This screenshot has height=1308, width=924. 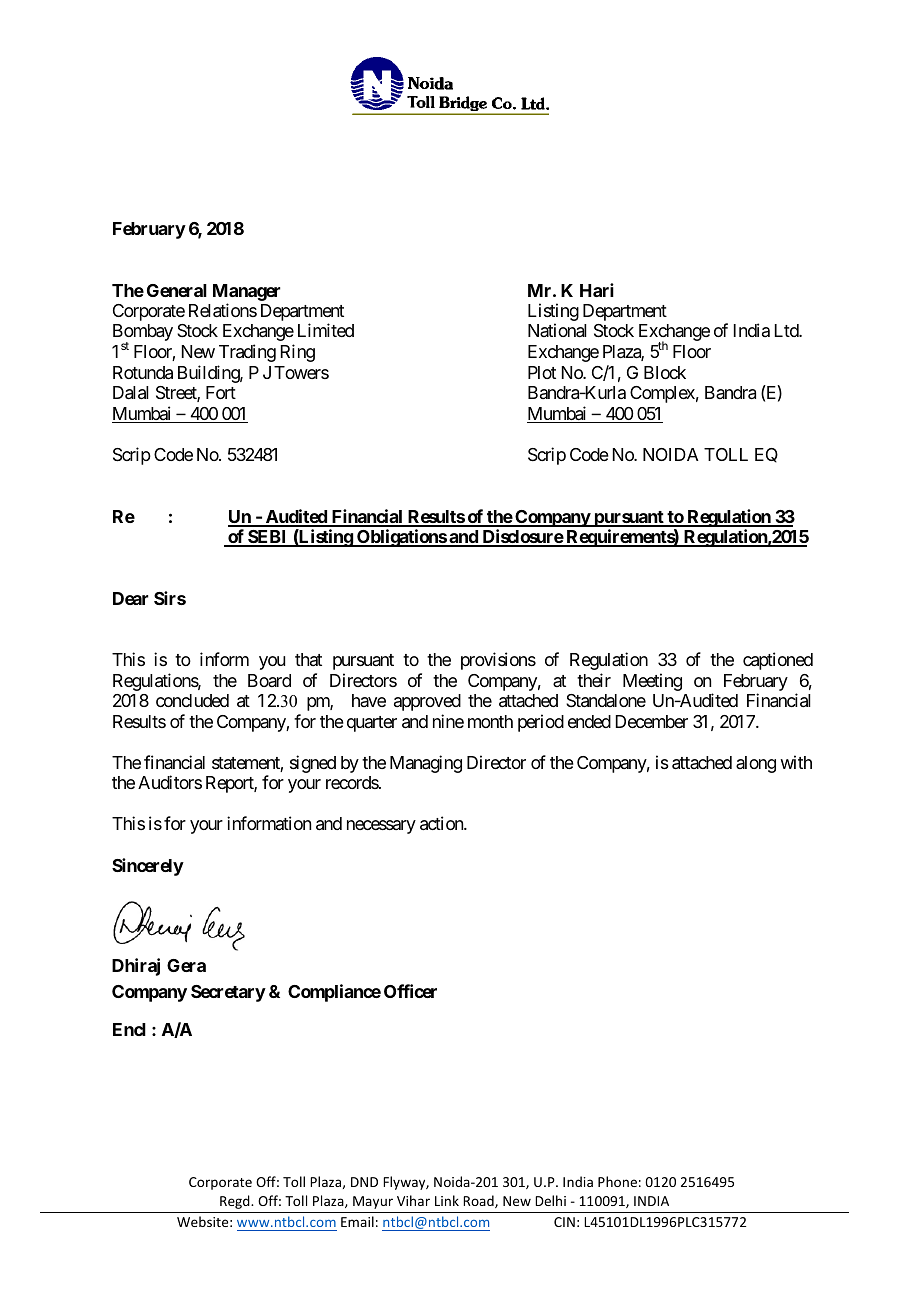 I want to click on Secretary, so click(x=228, y=993).
